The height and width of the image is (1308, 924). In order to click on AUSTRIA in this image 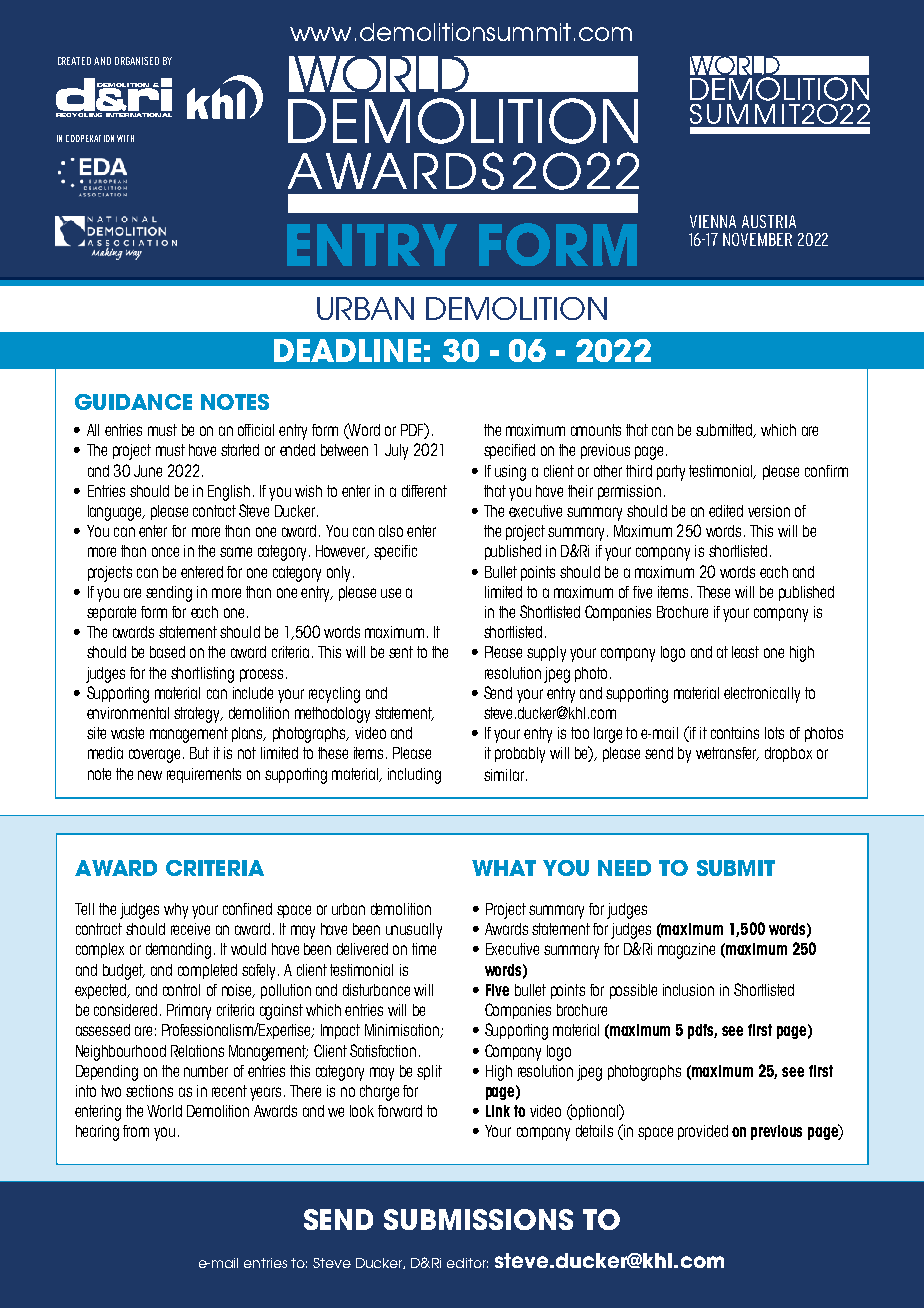, I will do `click(769, 221)`.
